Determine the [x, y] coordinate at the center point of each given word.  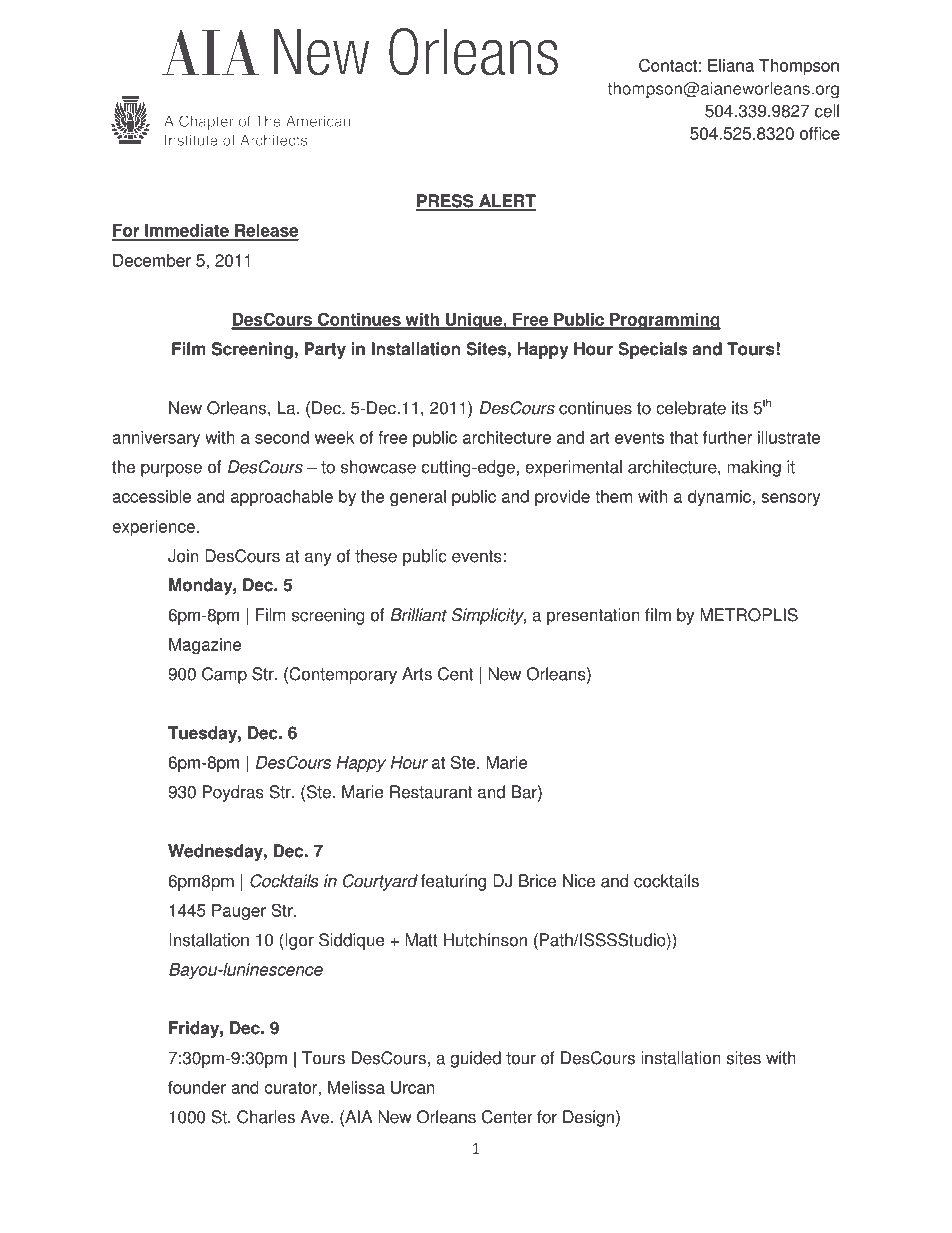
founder [197, 1087]
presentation [593, 616]
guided [475, 1059]
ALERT [506, 202]
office [820, 133]
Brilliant [419, 615]
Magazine [205, 646]
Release [266, 232]
